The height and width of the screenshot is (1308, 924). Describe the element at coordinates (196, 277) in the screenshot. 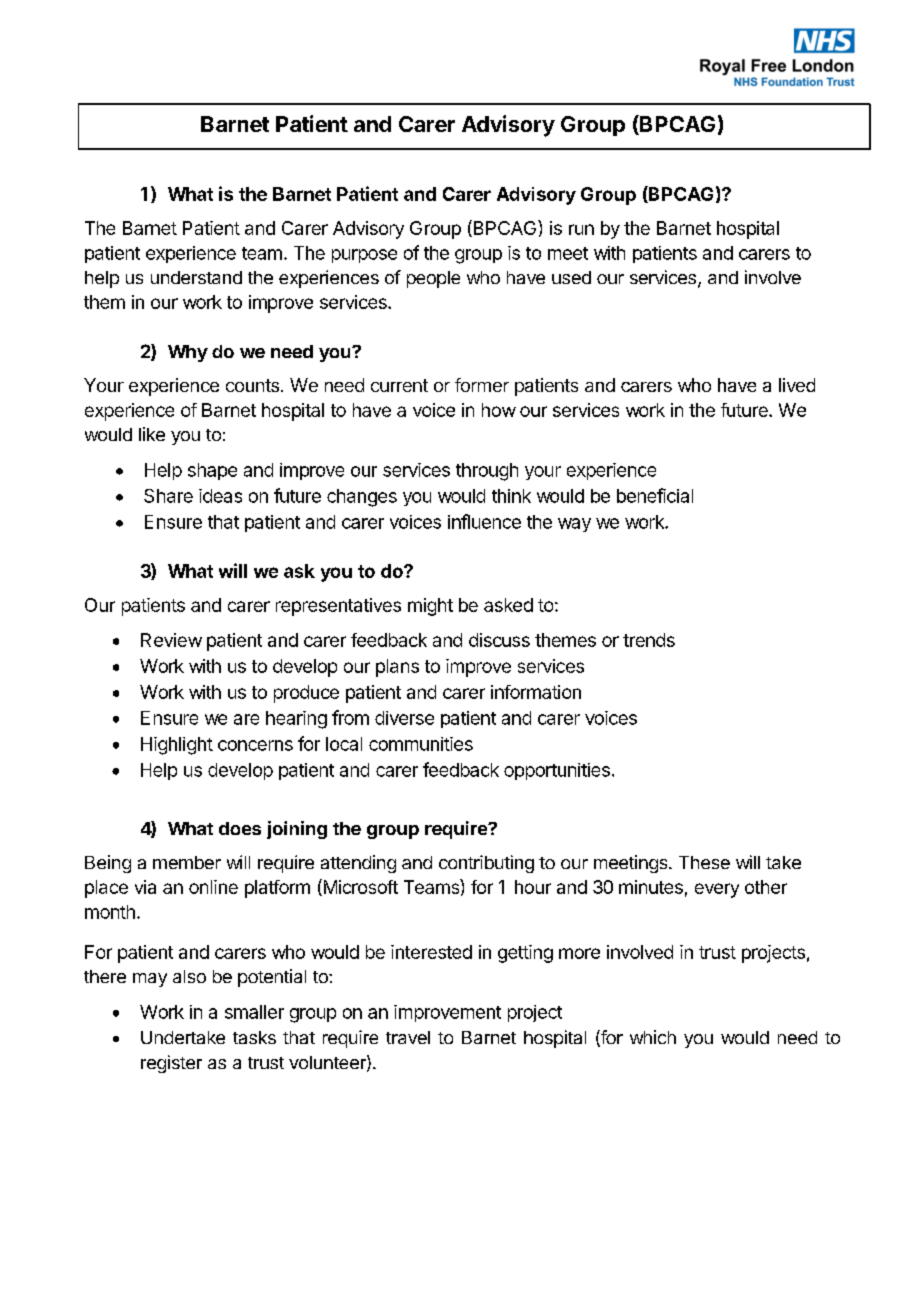

I see `understand` at that location.
